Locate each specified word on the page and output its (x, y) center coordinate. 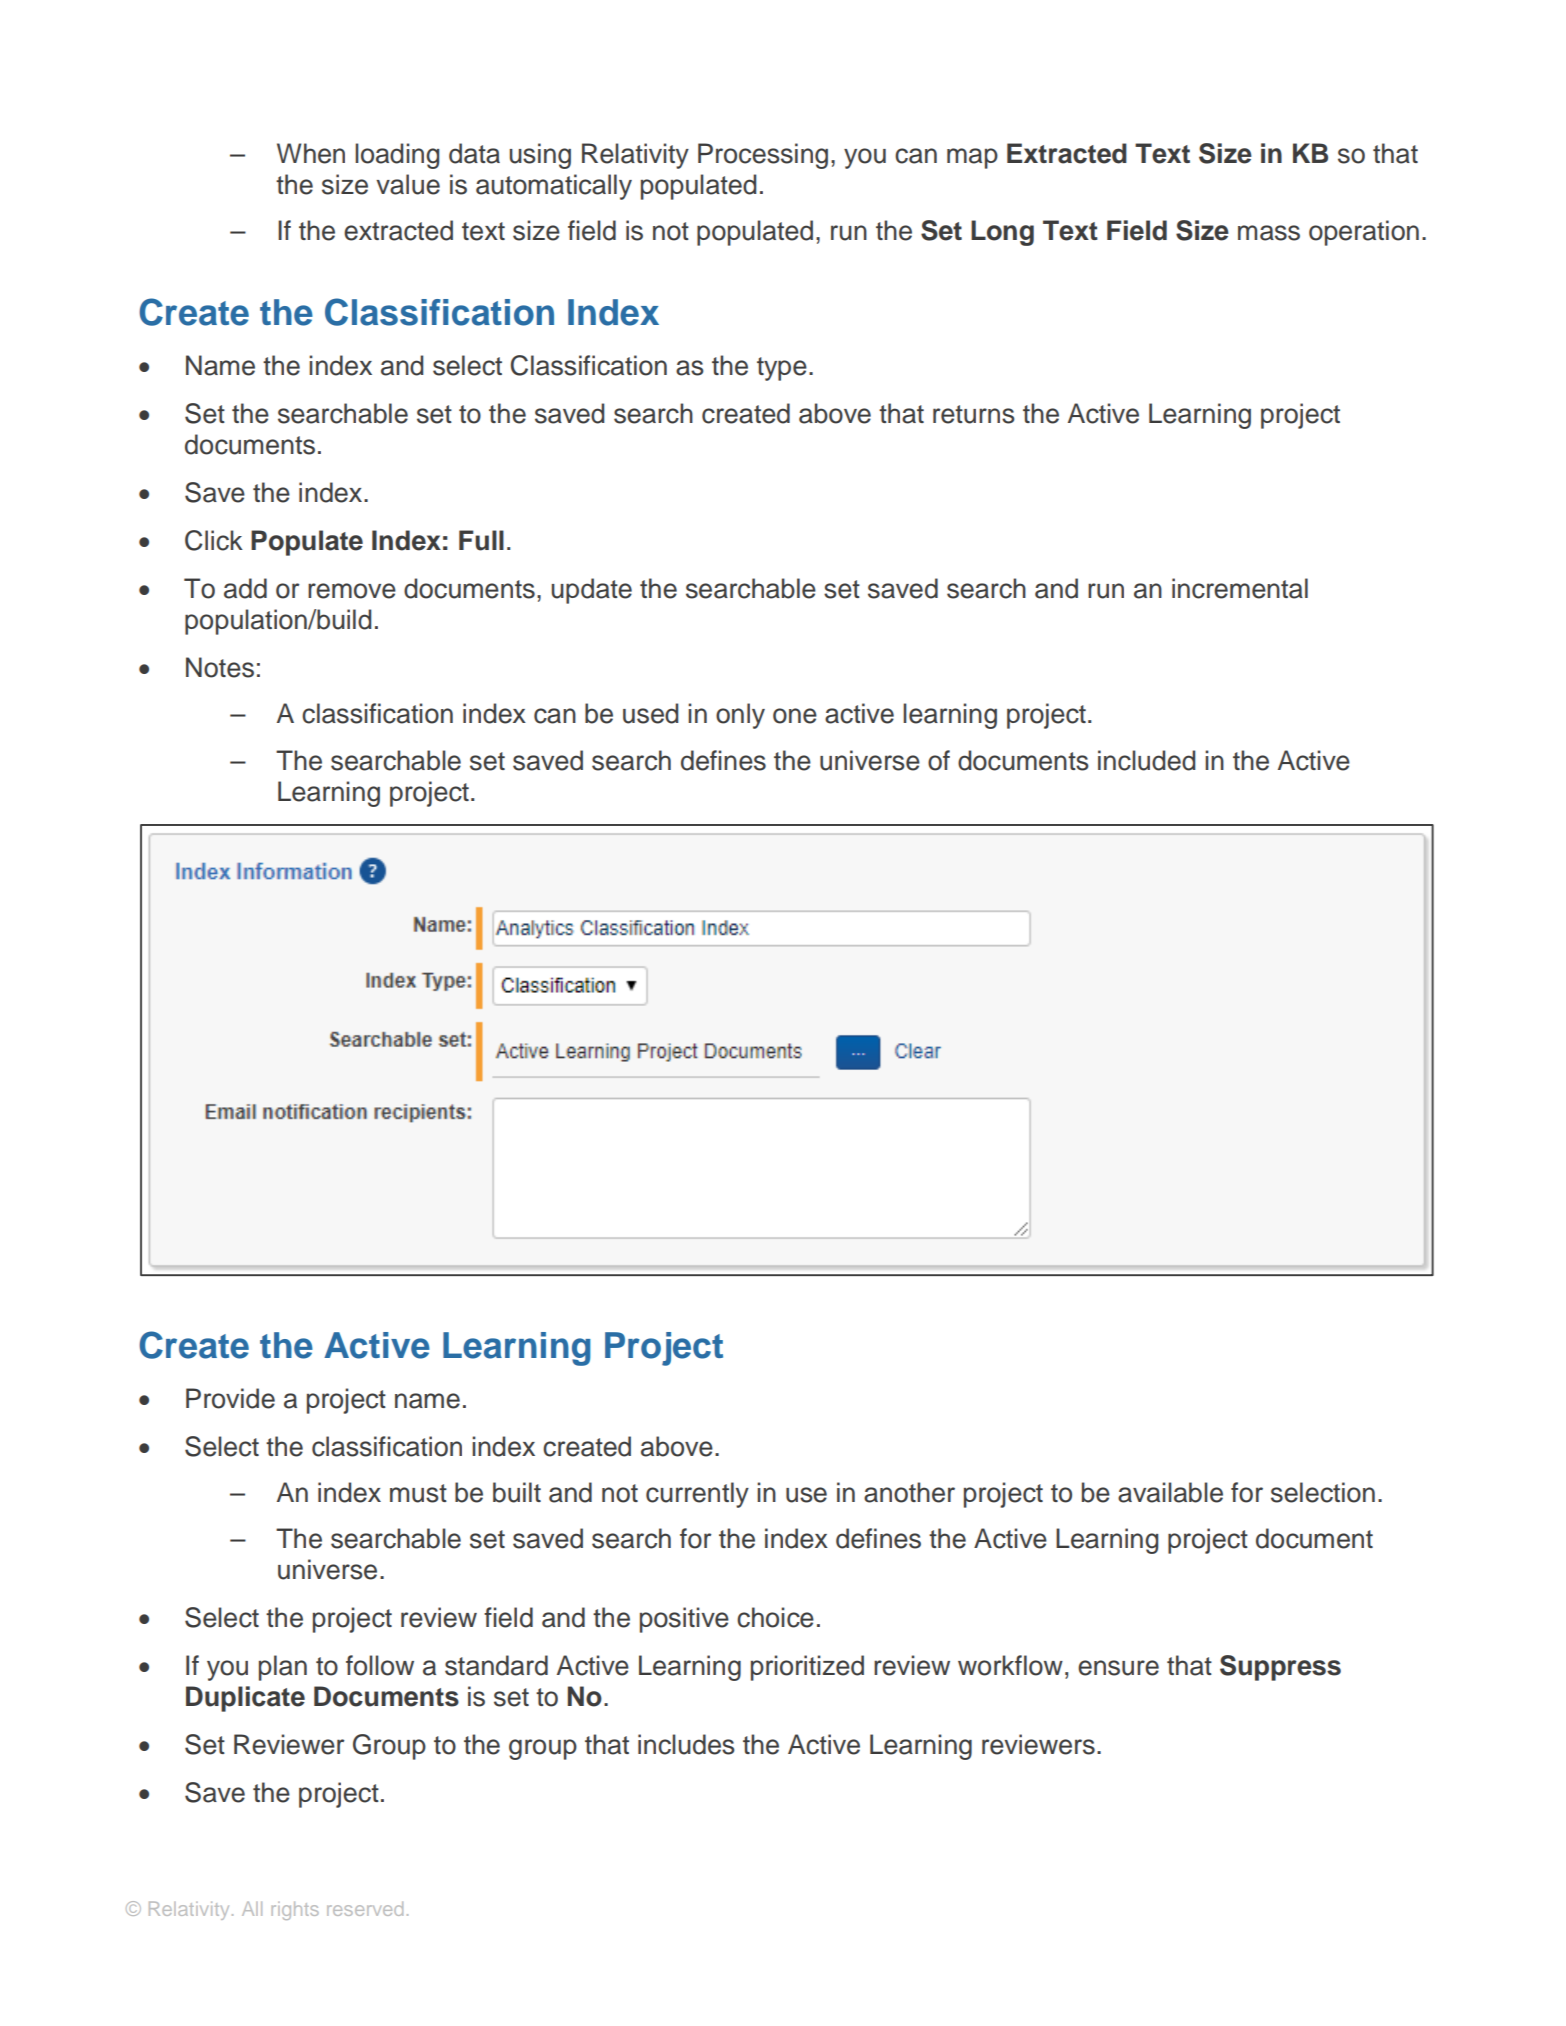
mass (1269, 233)
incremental (1240, 588)
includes (686, 1744)
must (418, 1493)
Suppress (1280, 1668)
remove (352, 591)
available (1170, 1492)
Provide (230, 1398)
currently (697, 1495)
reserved (365, 1909)
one (795, 716)
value (408, 184)
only (740, 716)
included (1146, 760)
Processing (763, 156)
